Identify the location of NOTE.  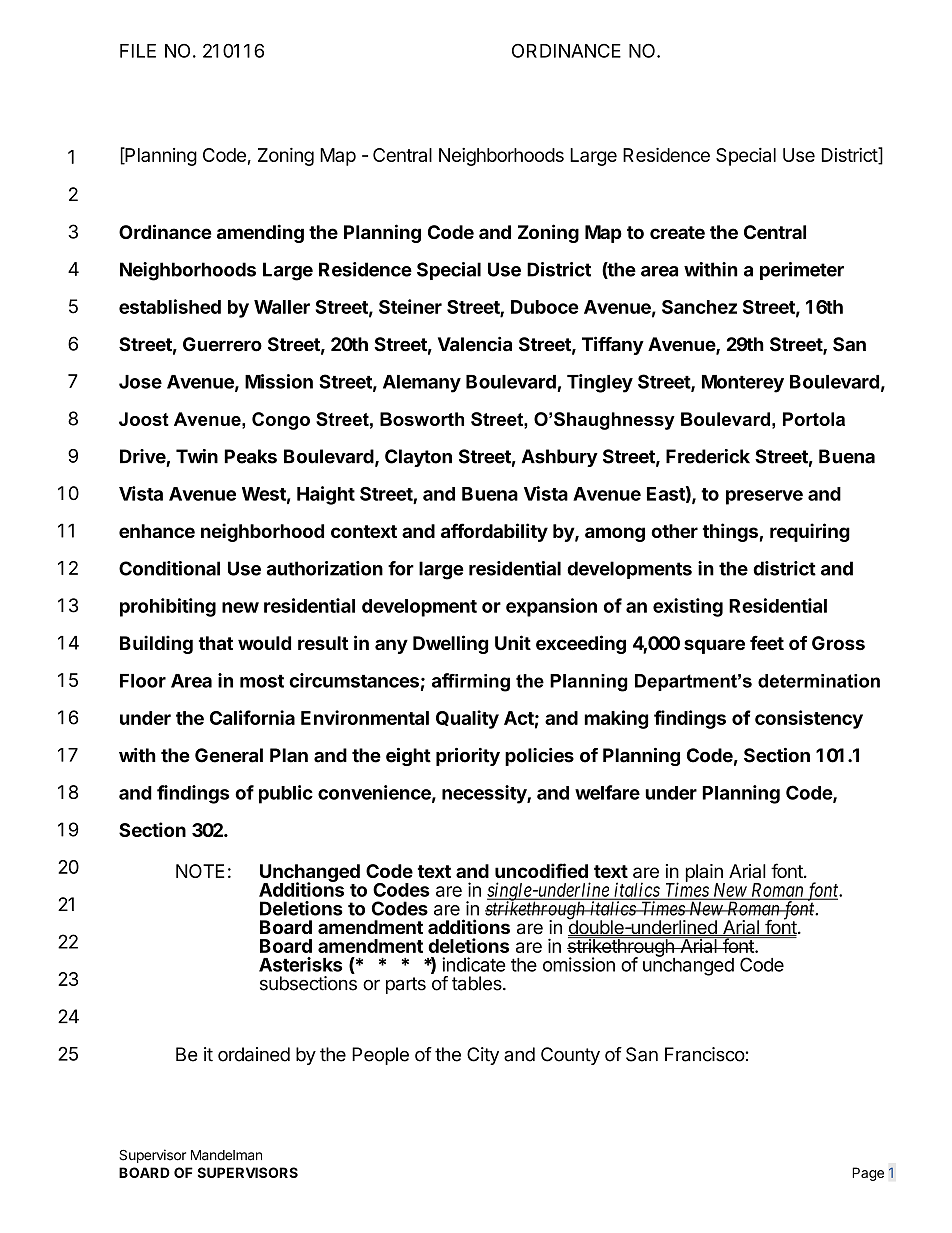
(200, 871).
